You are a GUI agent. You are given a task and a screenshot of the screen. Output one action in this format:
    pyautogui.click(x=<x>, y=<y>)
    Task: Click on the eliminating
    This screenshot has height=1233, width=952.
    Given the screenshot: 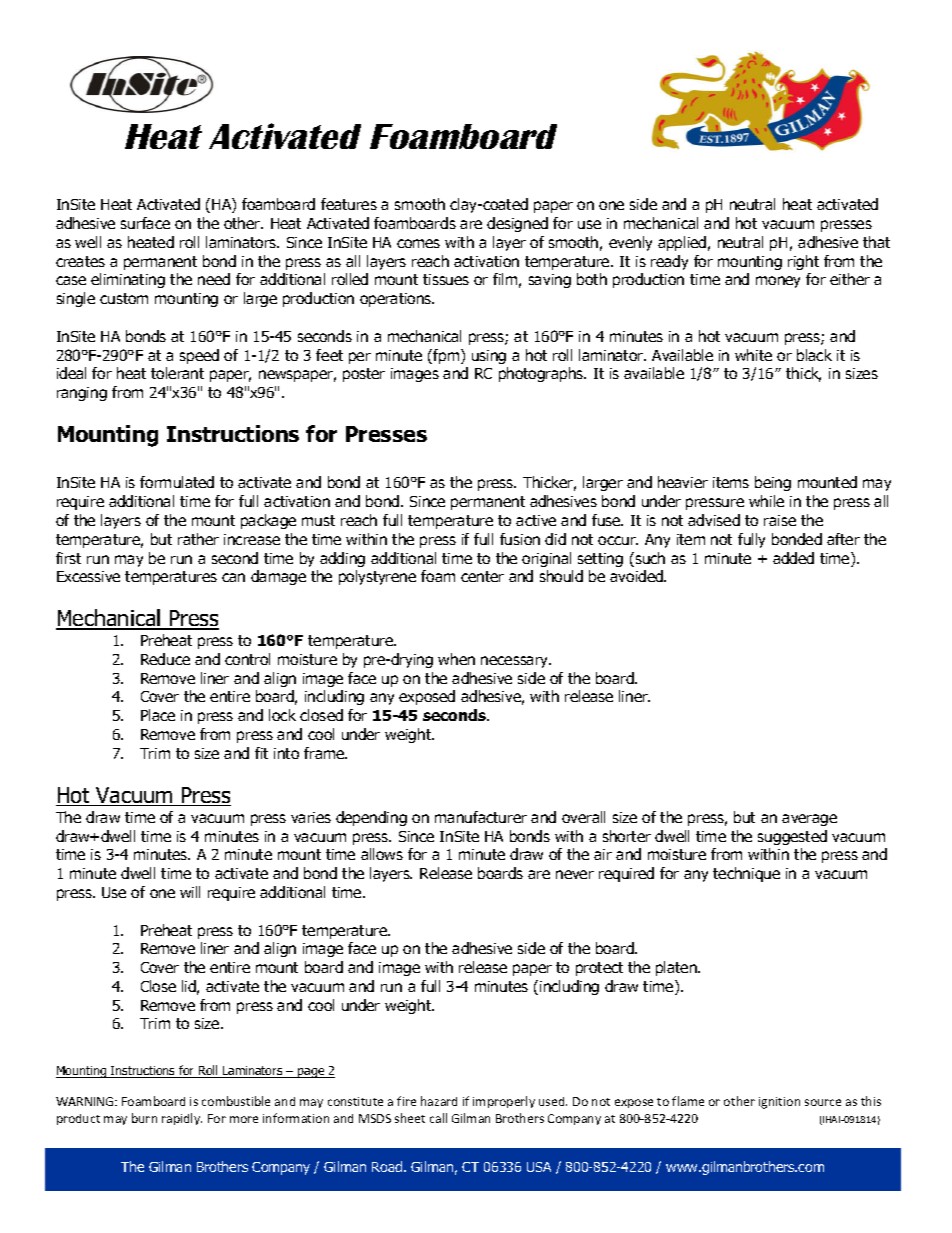 What is the action you would take?
    pyautogui.click(x=128, y=280)
